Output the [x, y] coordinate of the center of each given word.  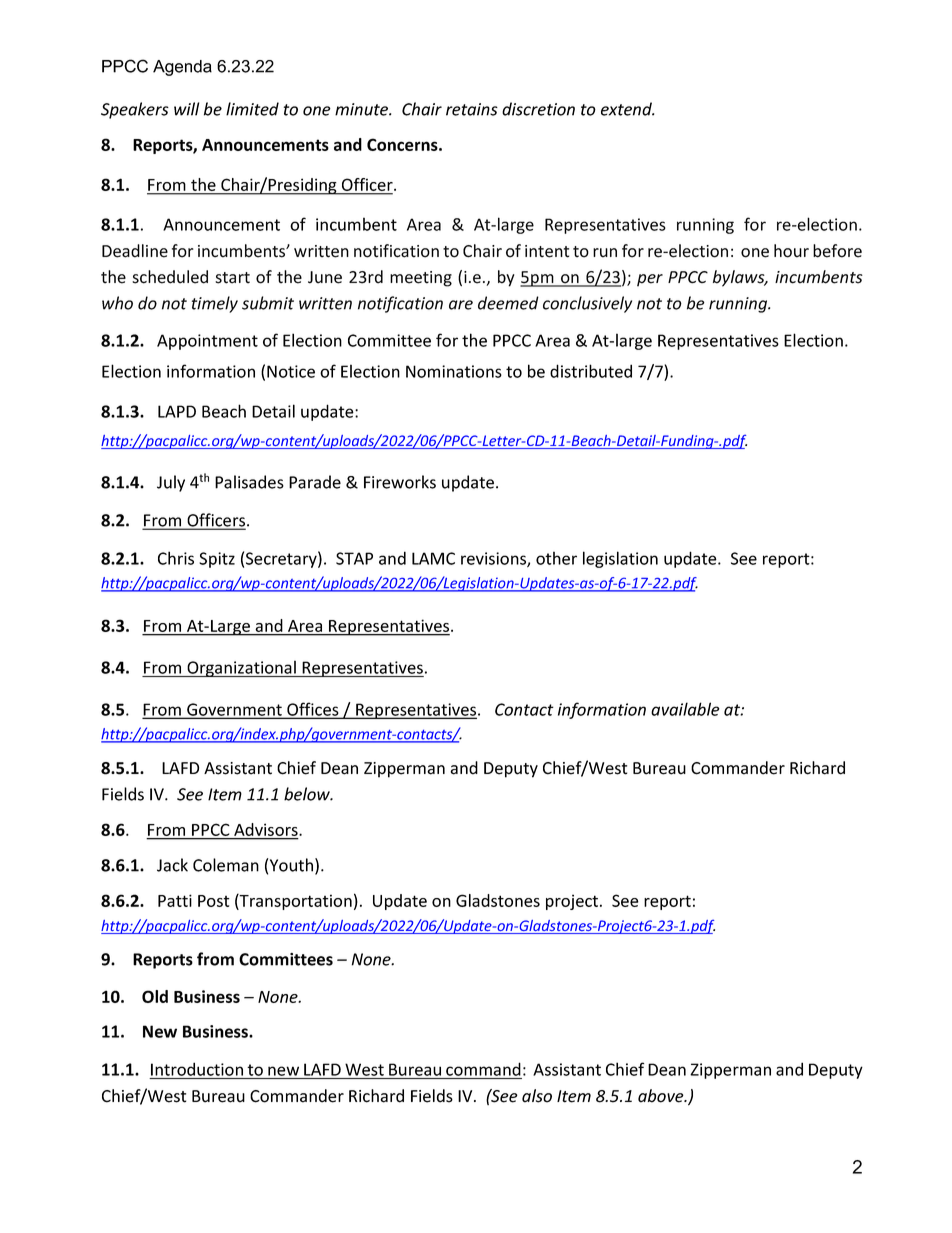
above [662, 1096]
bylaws [740, 278]
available [685, 709]
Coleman [226, 865]
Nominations [454, 371]
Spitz [217, 560]
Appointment [207, 342]
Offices [313, 710]
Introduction [197, 1069]
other [556, 558]
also [537, 1096]
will [186, 109]
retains [472, 109]
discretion [538, 109]
